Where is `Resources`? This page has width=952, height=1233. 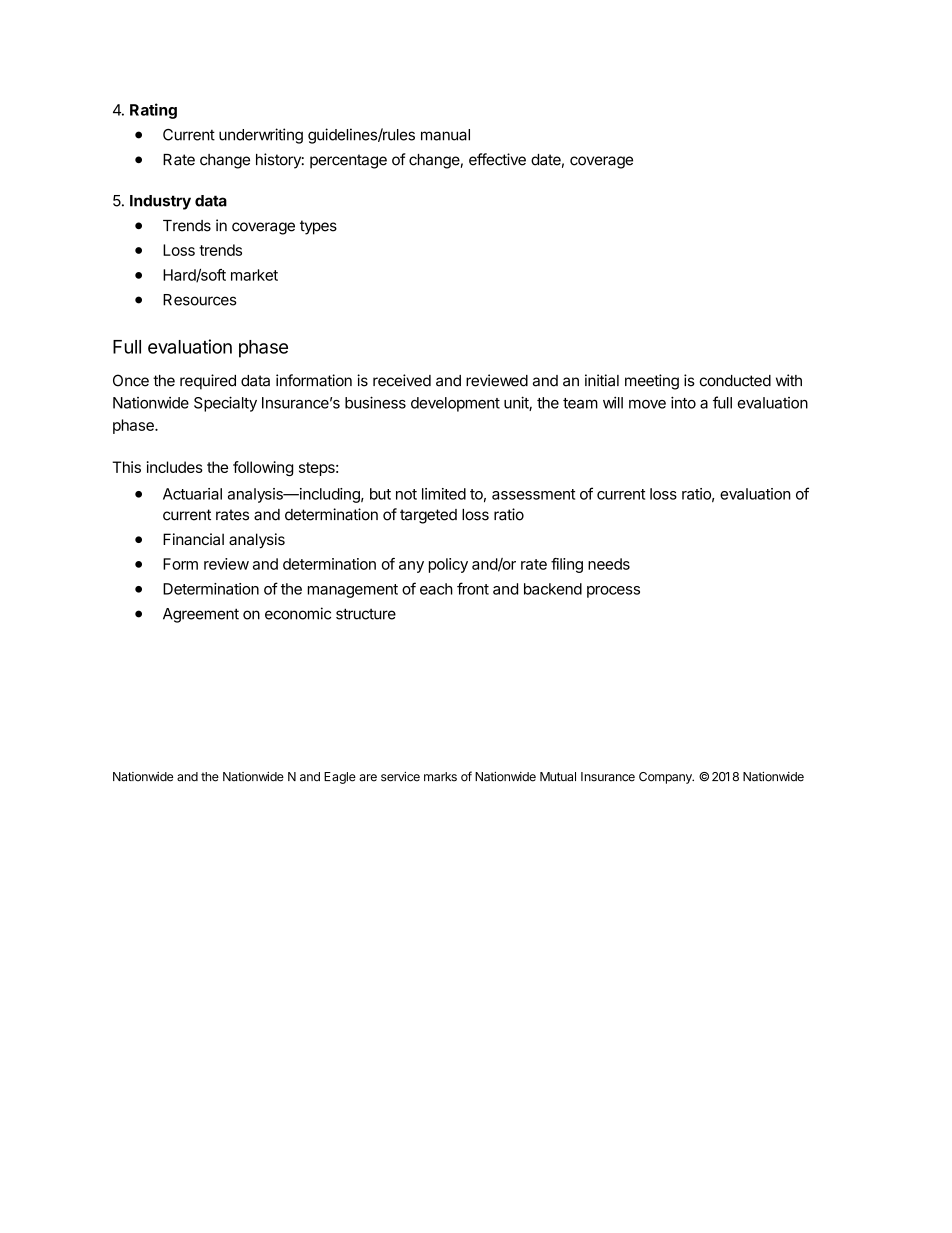 Resources is located at coordinates (200, 300).
